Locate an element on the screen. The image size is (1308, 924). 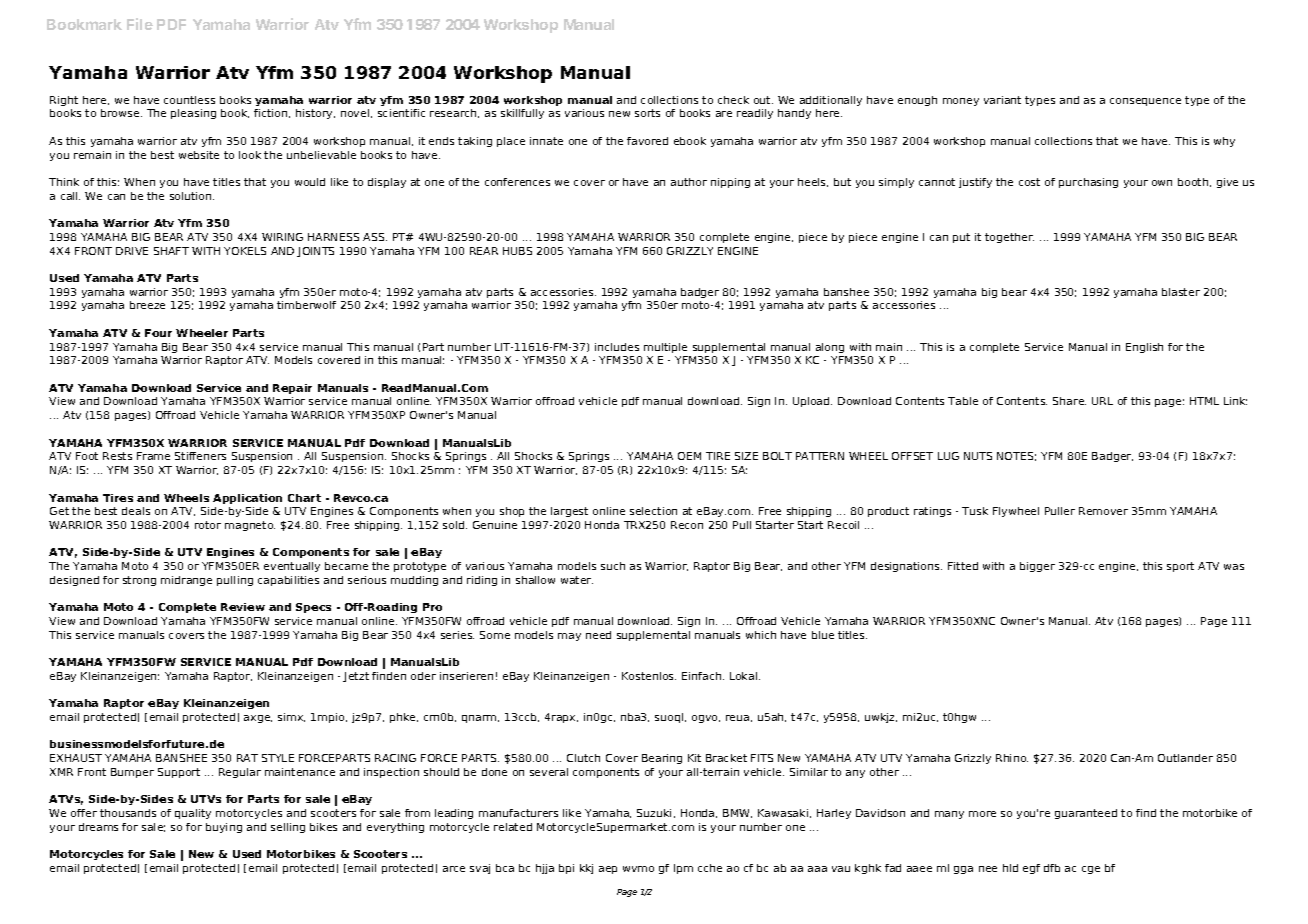
Frame is located at coordinates (153, 456).
